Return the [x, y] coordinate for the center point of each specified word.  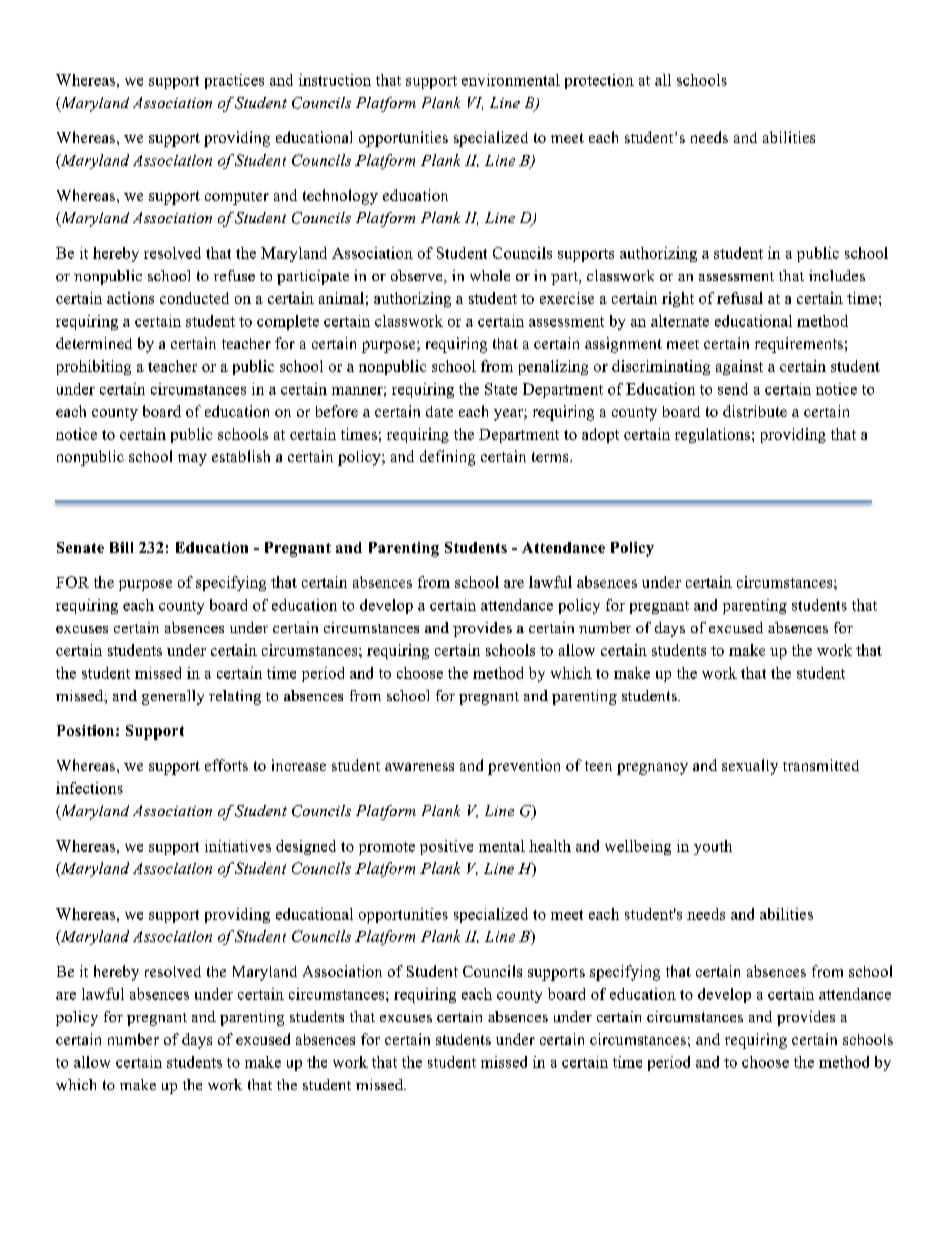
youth [713, 847]
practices [234, 81]
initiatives [238, 846]
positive [446, 847]
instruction [335, 80]
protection [599, 81]
